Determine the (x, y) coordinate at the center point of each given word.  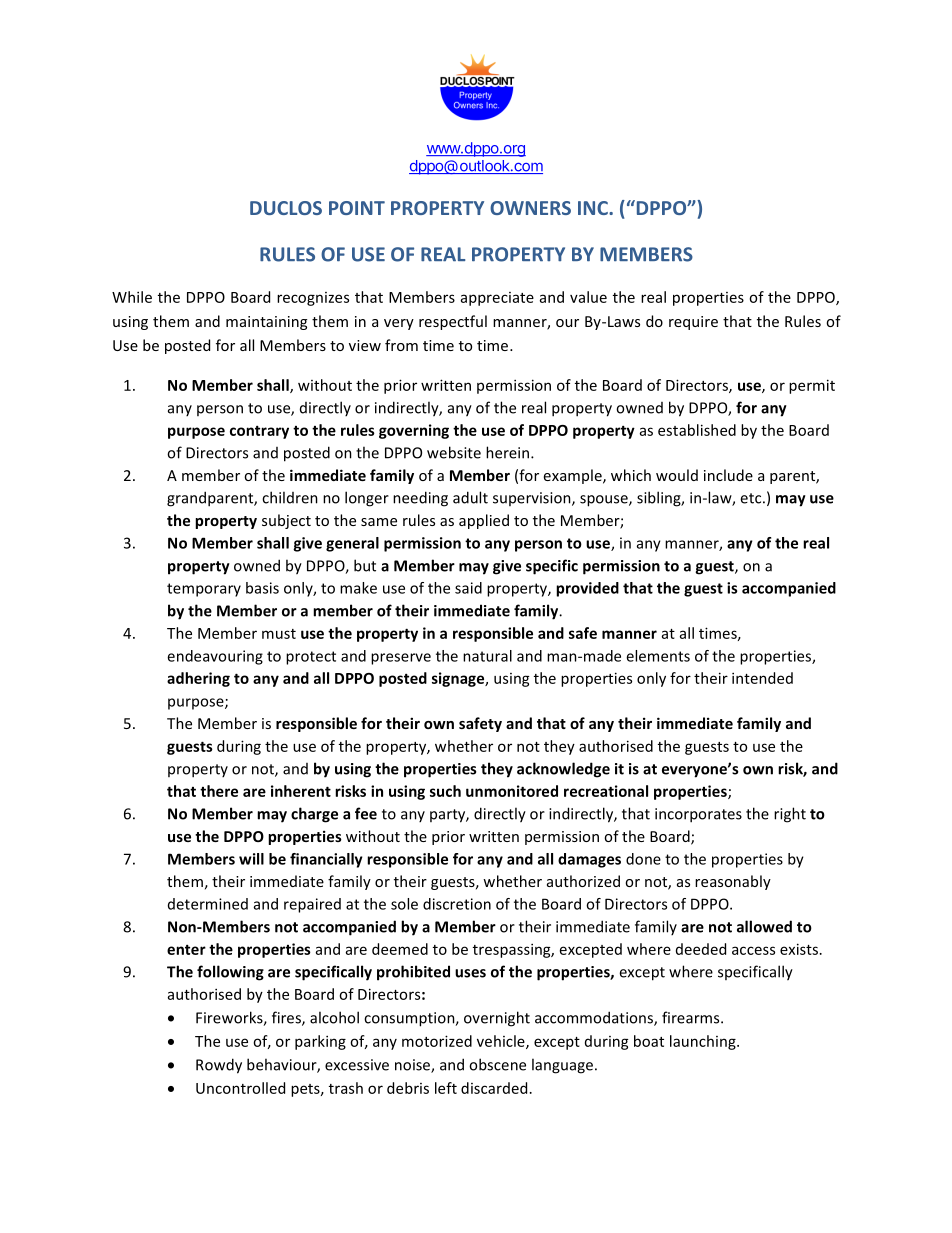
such (445, 791)
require (693, 323)
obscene (497, 1064)
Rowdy (219, 1066)
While (132, 297)
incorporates (698, 815)
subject (286, 521)
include (728, 475)
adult (470, 497)
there (219, 791)
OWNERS (530, 208)
